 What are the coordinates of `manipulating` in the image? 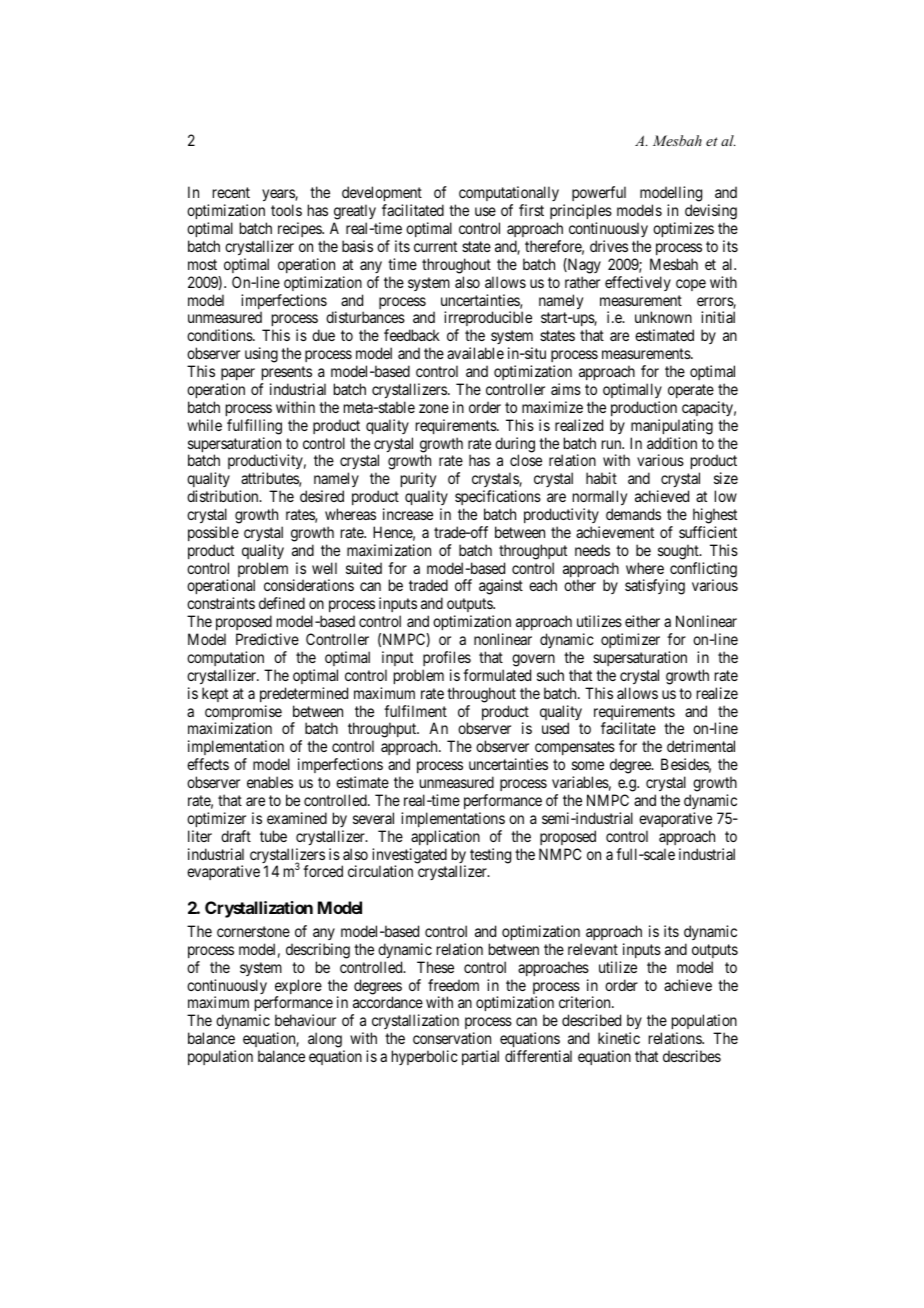 It's located at (672, 427).
